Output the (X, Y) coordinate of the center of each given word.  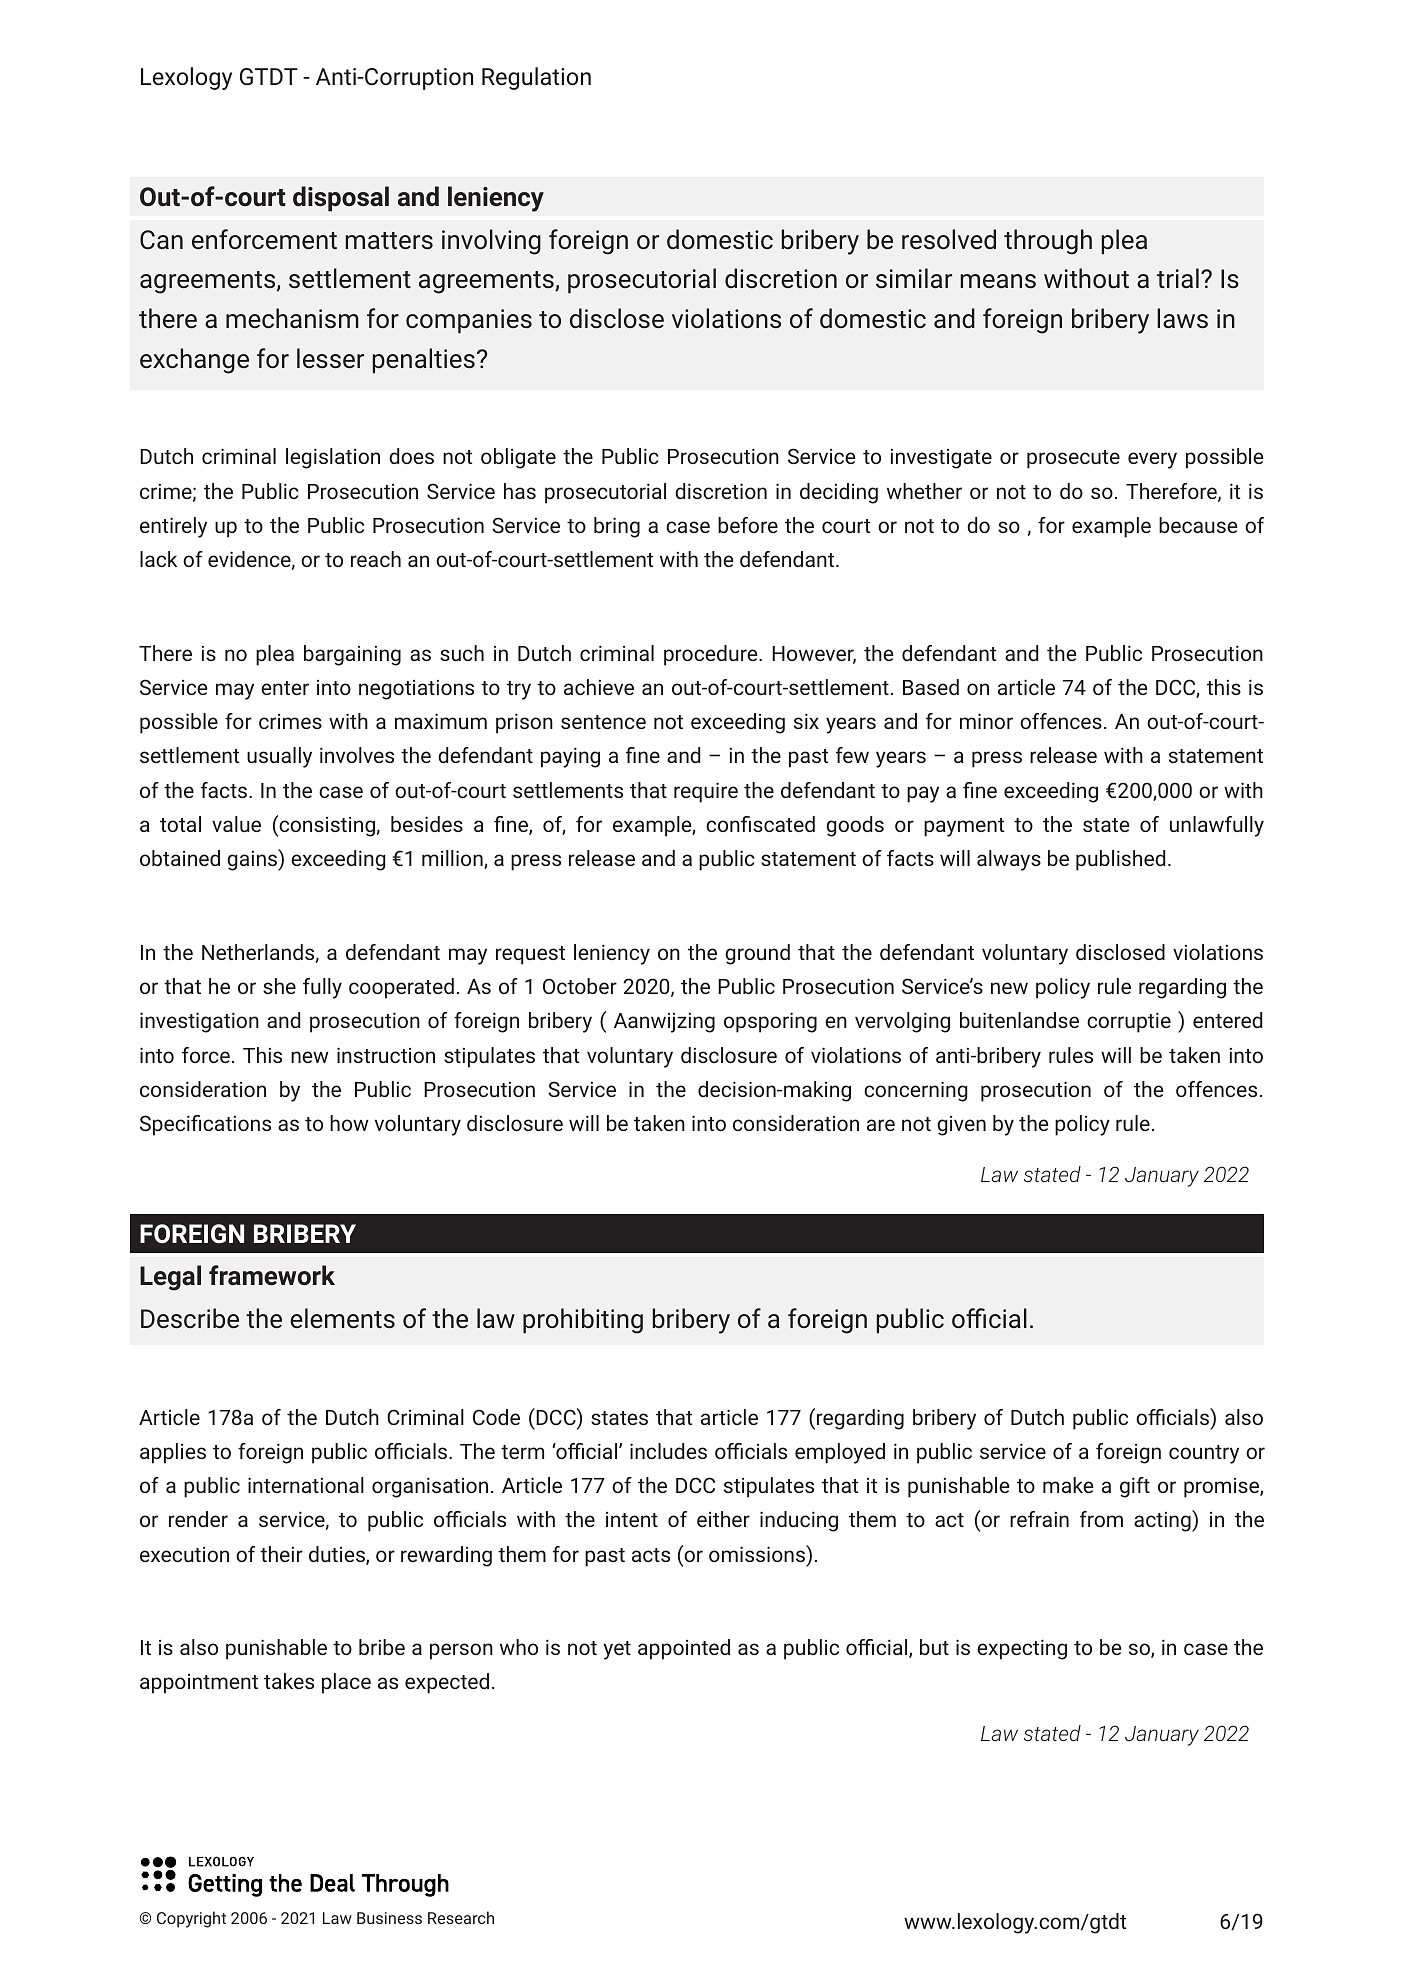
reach (376, 559)
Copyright (191, 1919)
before (748, 525)
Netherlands (258, 952)
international (306, 1485)
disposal (341, 199)
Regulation (536, 78)
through (1048, 242)
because (1198, 525)
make (1068, 1485)
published (1120, 860)
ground (757, 954)
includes (668, 1451)
